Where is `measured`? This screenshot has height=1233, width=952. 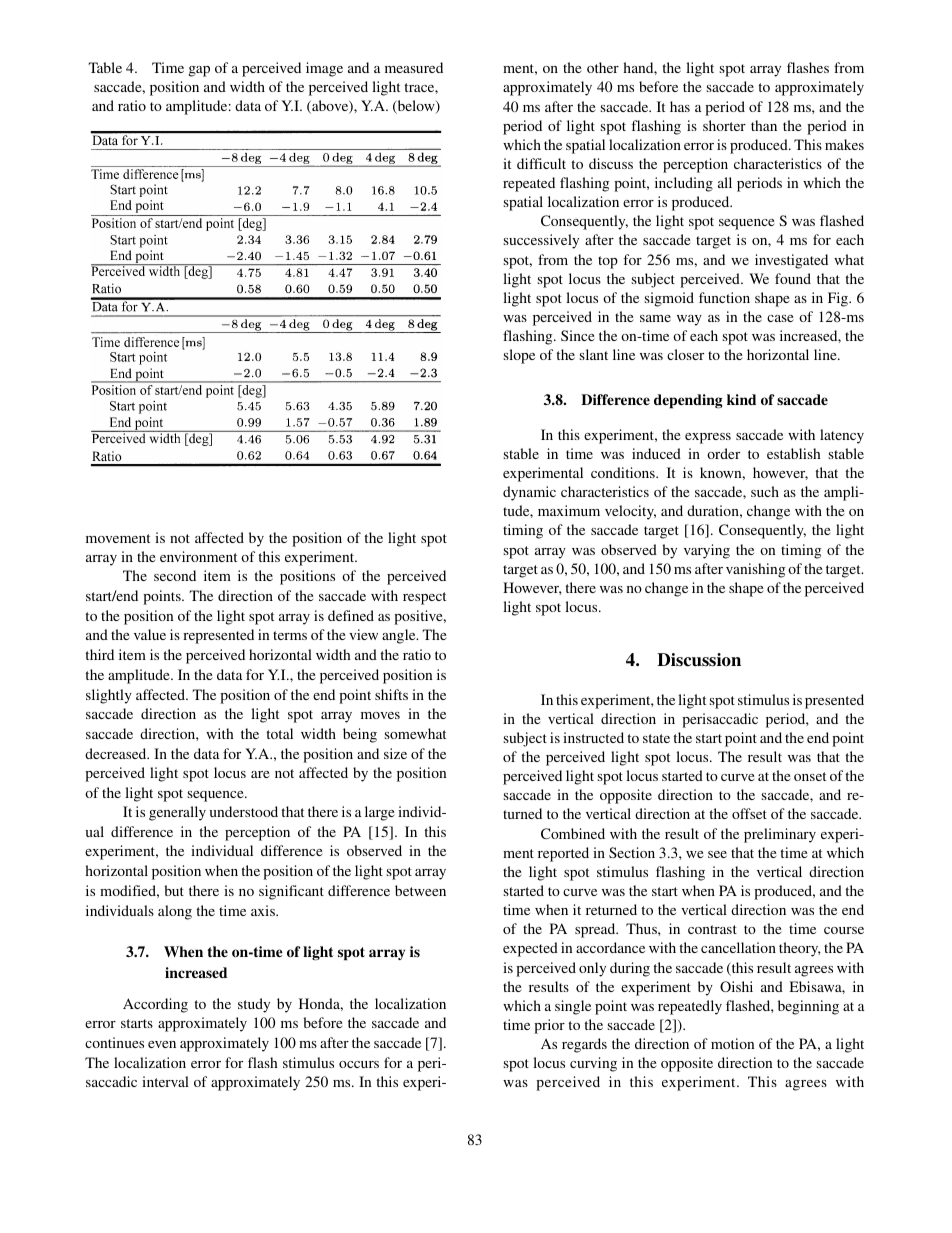
measured is located at coordinates (414, 67).
